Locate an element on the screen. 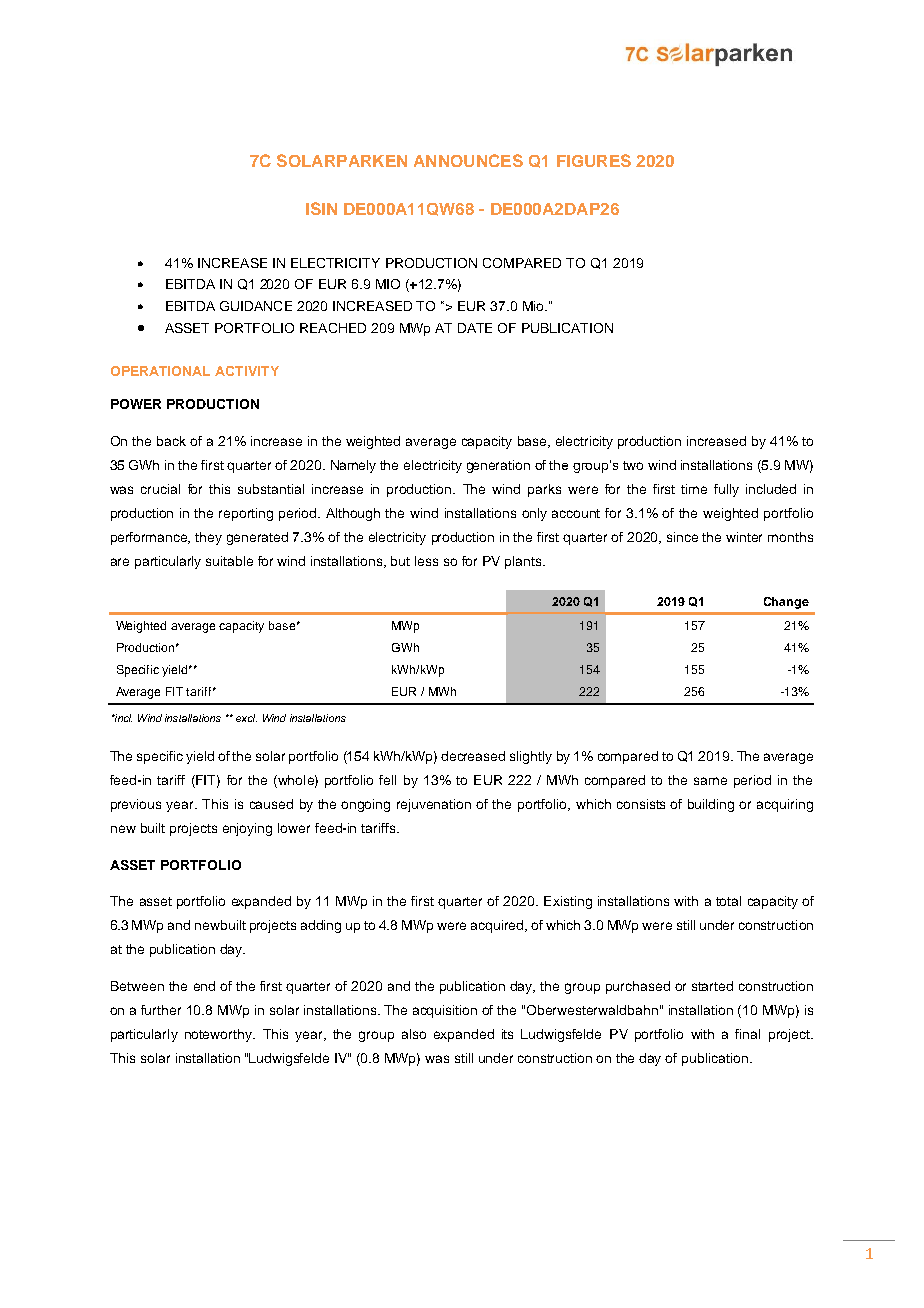 This screenshot has height=1308, width=924. ANNOUNCES is located at coordinates (468, 160).
